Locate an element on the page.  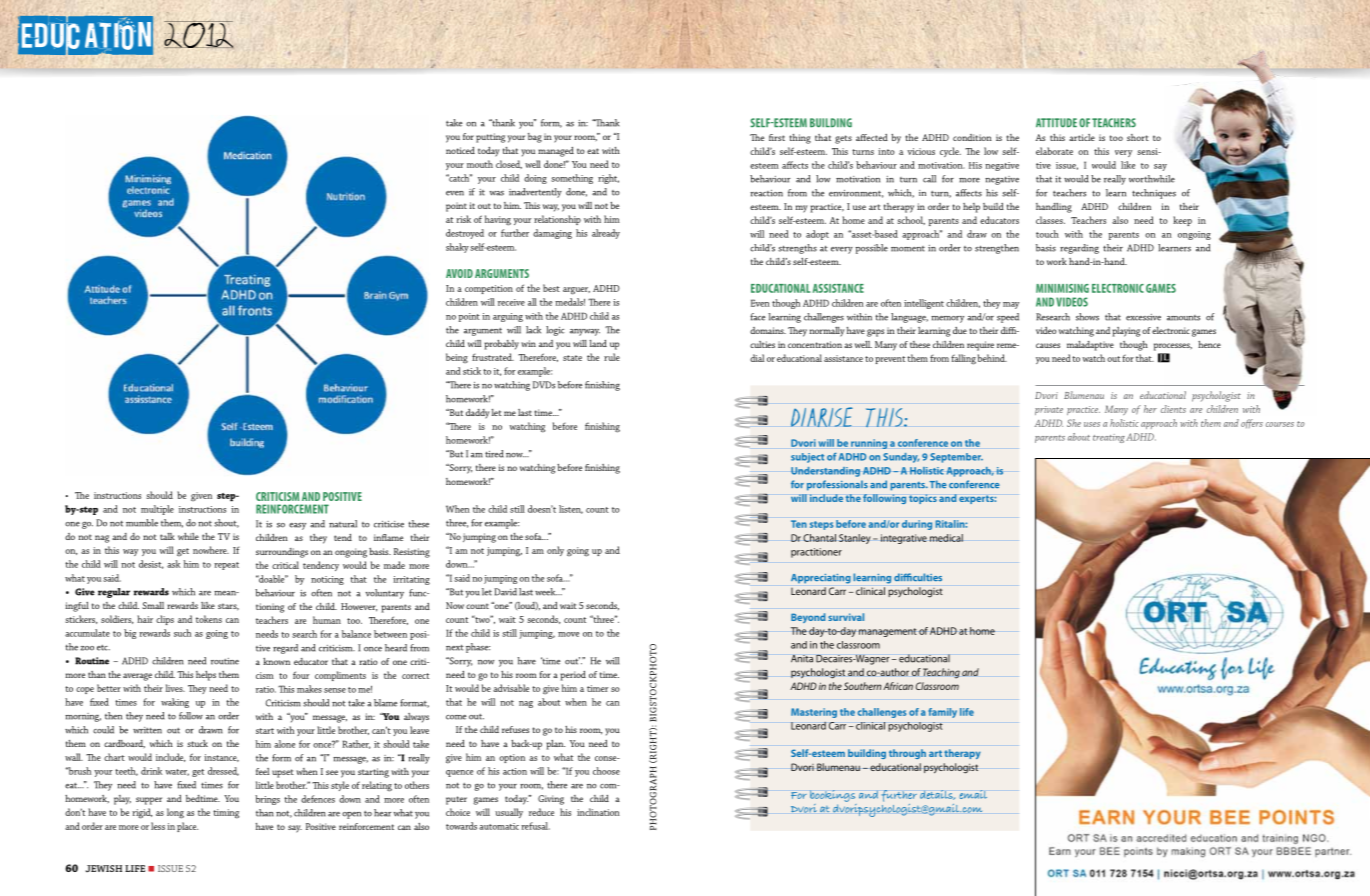
short is located at coordinates (1138, 137).
